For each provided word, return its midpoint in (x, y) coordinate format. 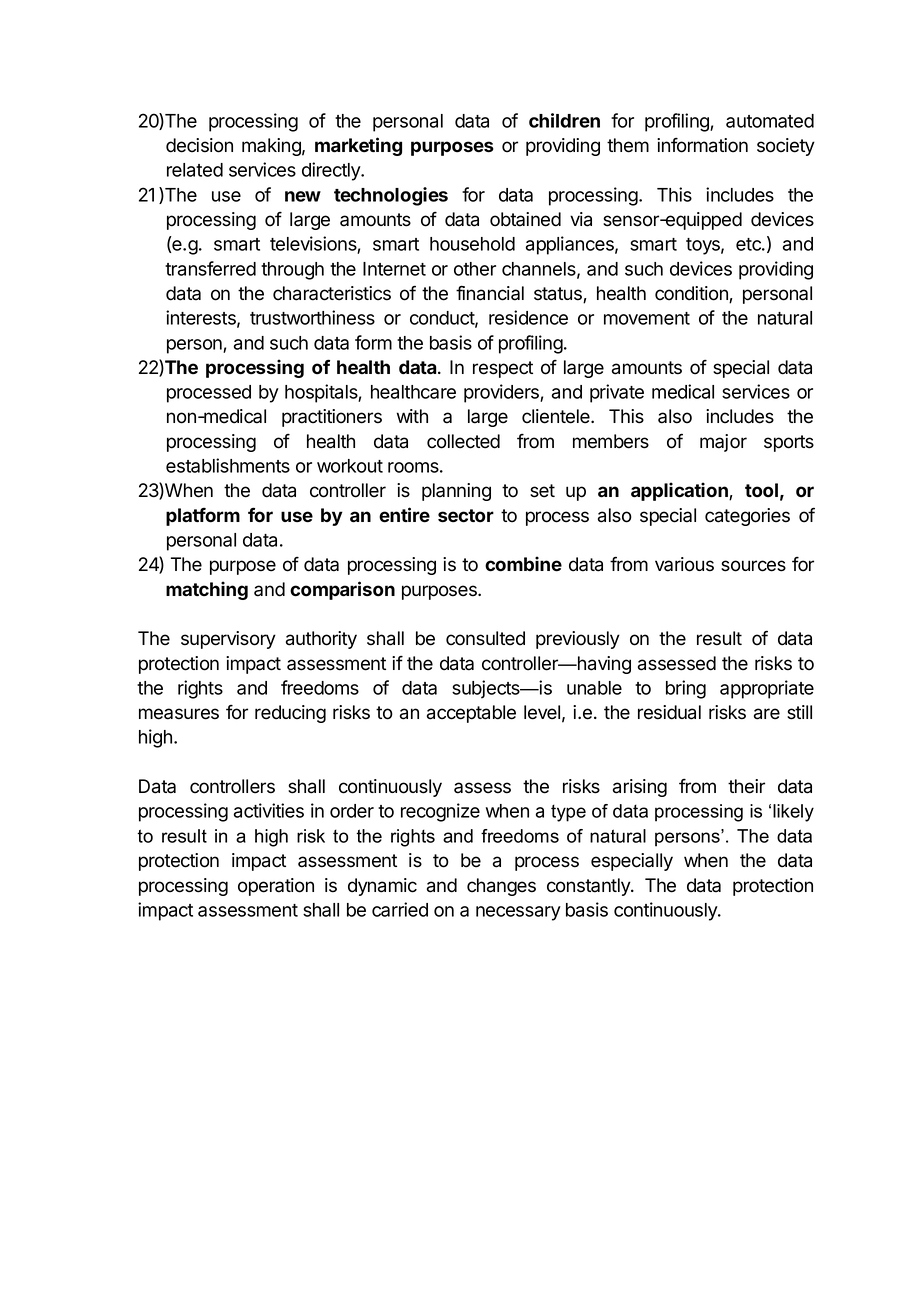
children (564, 120)
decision (199, 145)
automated (770, 121)
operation (276, 887)
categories (747, 517)
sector (466, 516)
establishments (228, 465)
